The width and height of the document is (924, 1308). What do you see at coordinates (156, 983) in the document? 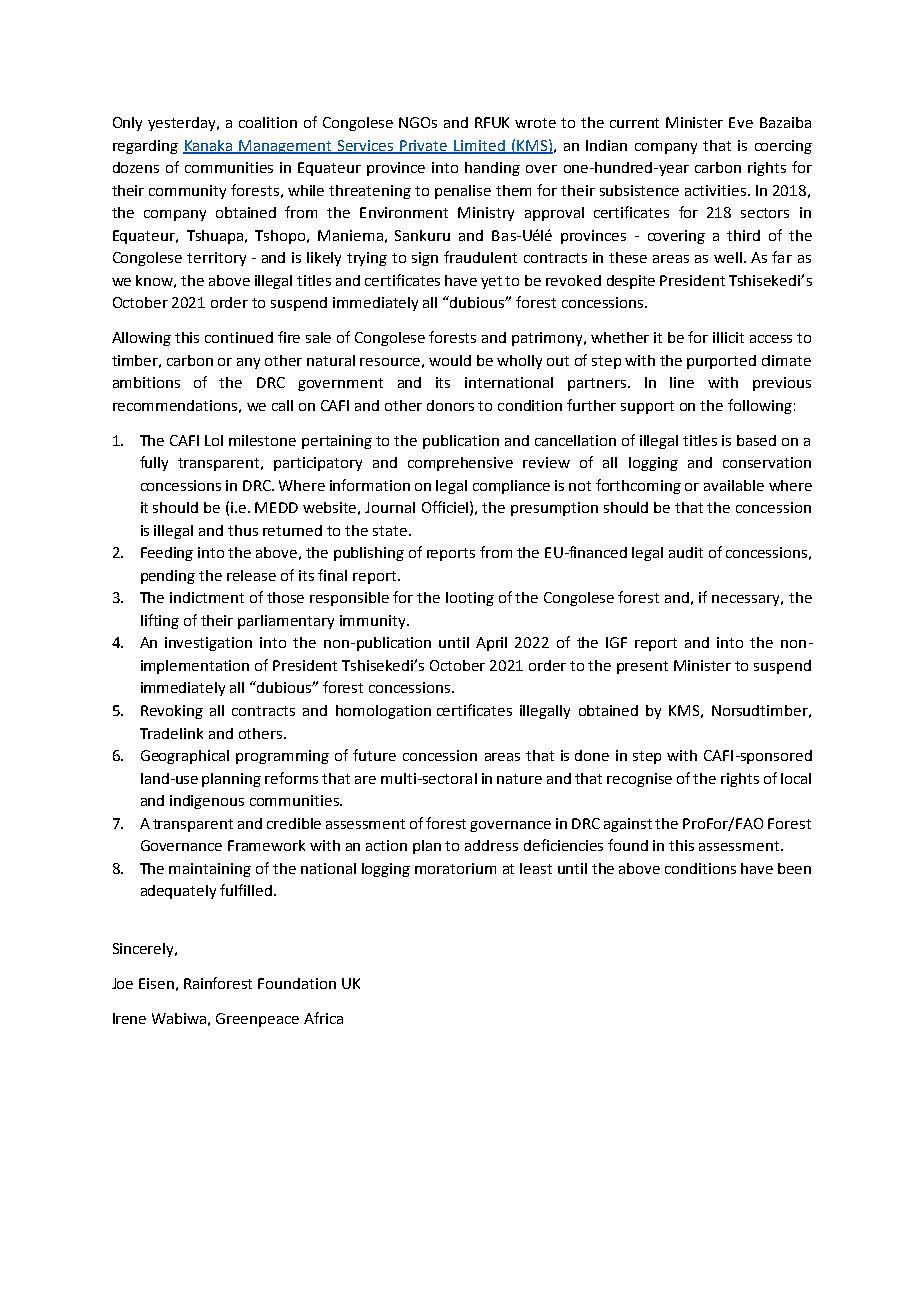
I see `Eisen` at bounding box center [156, 983].
